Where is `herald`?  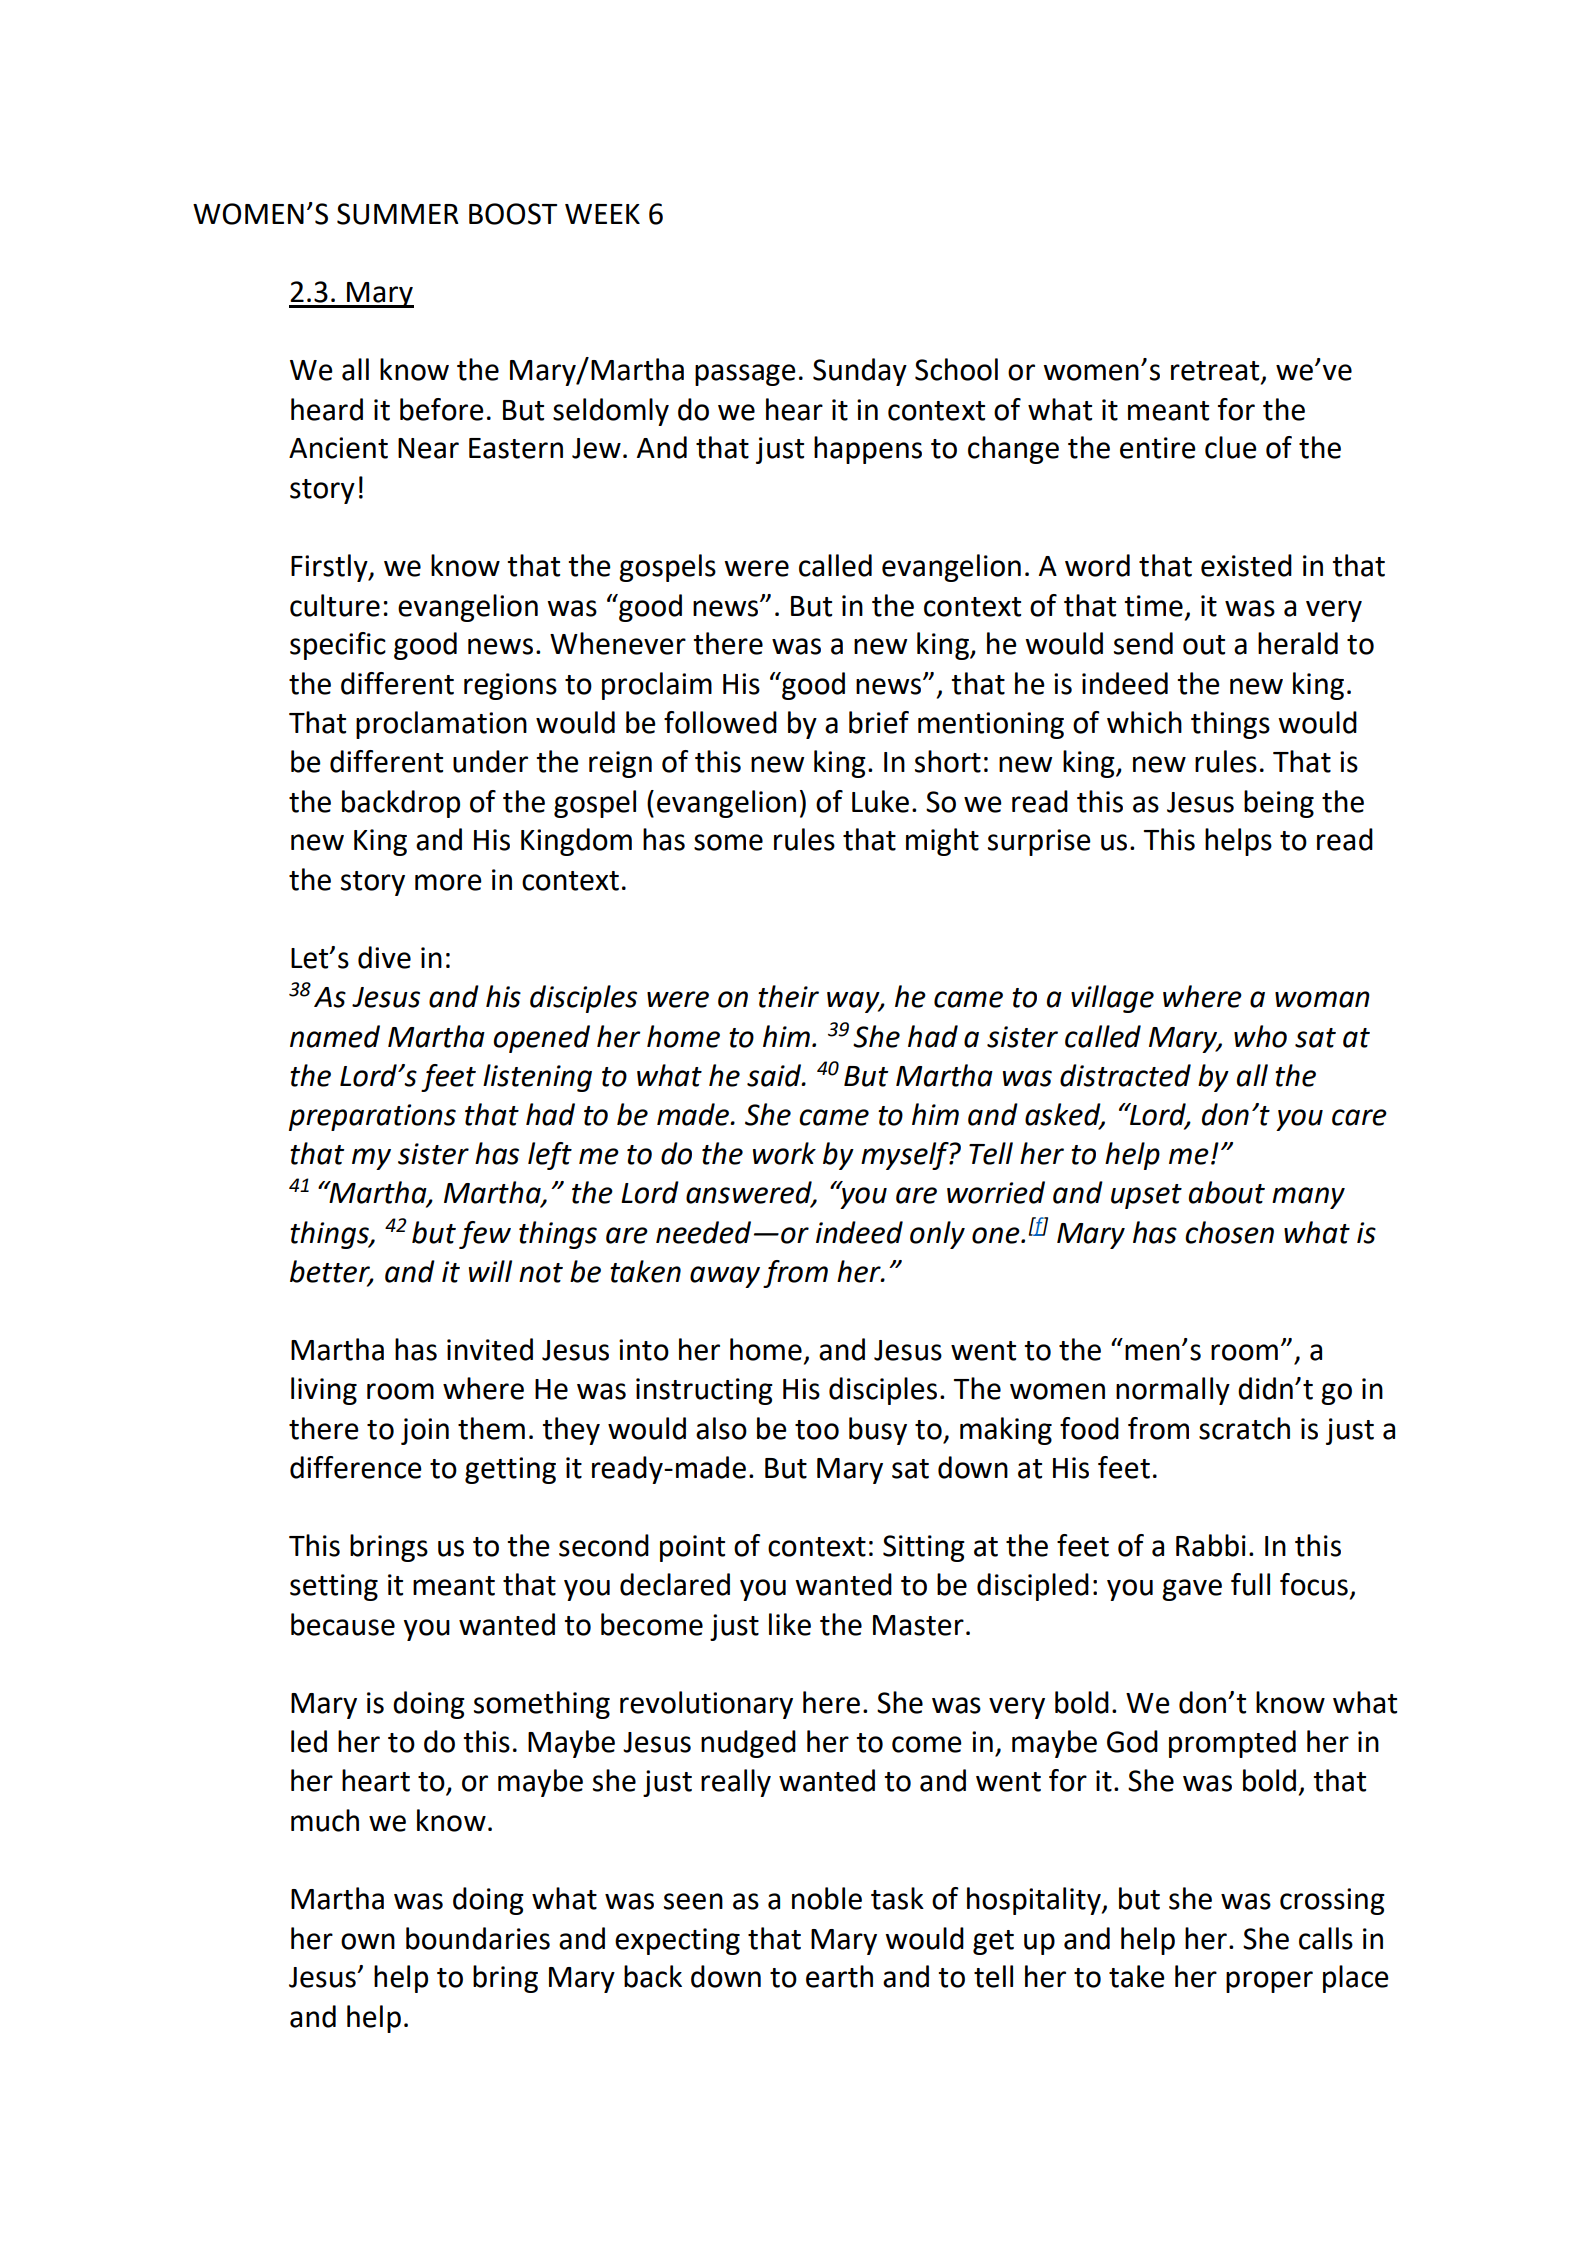
herald is located at coordinates (1298, 643).
